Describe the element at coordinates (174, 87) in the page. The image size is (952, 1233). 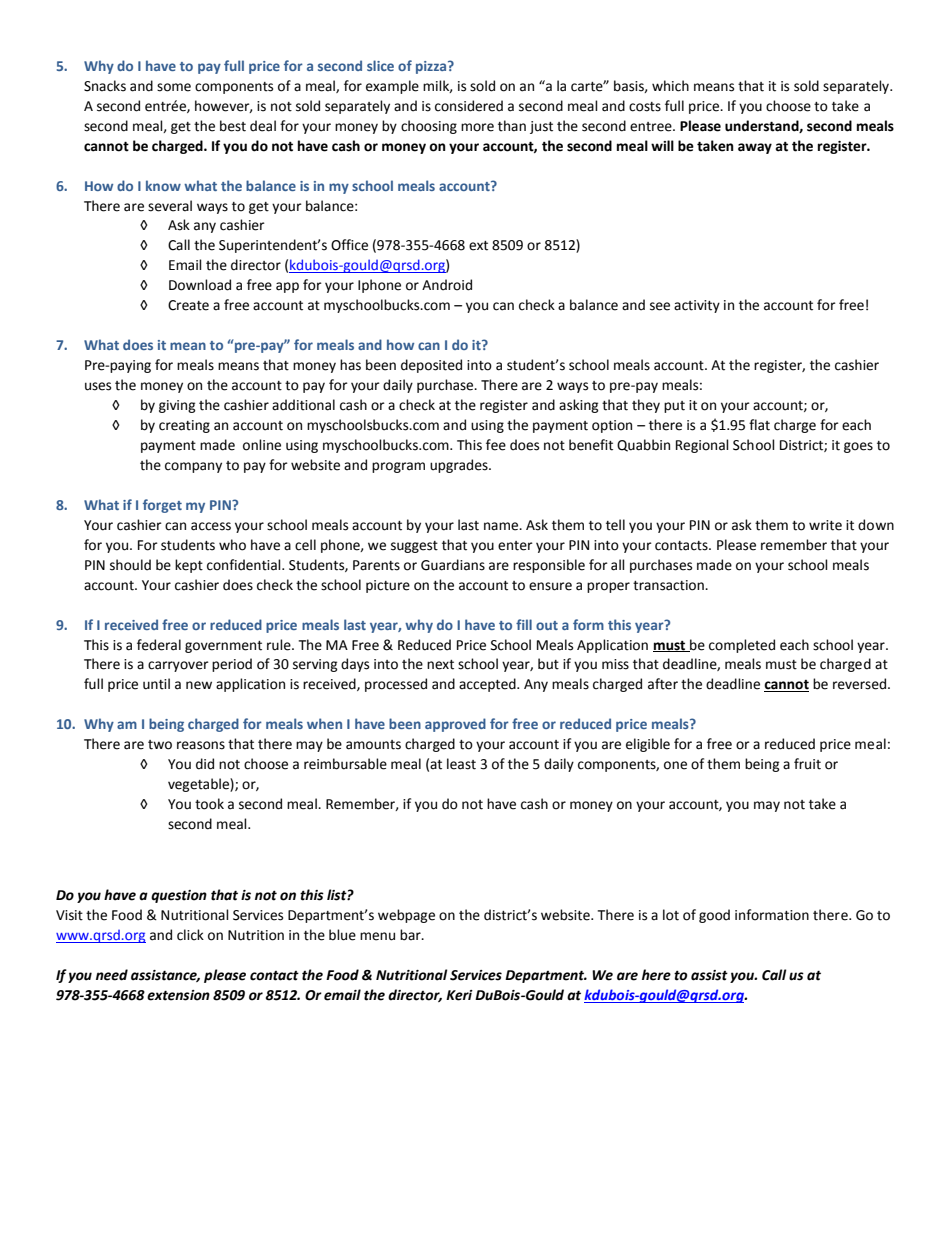
I see `some` at that location.
